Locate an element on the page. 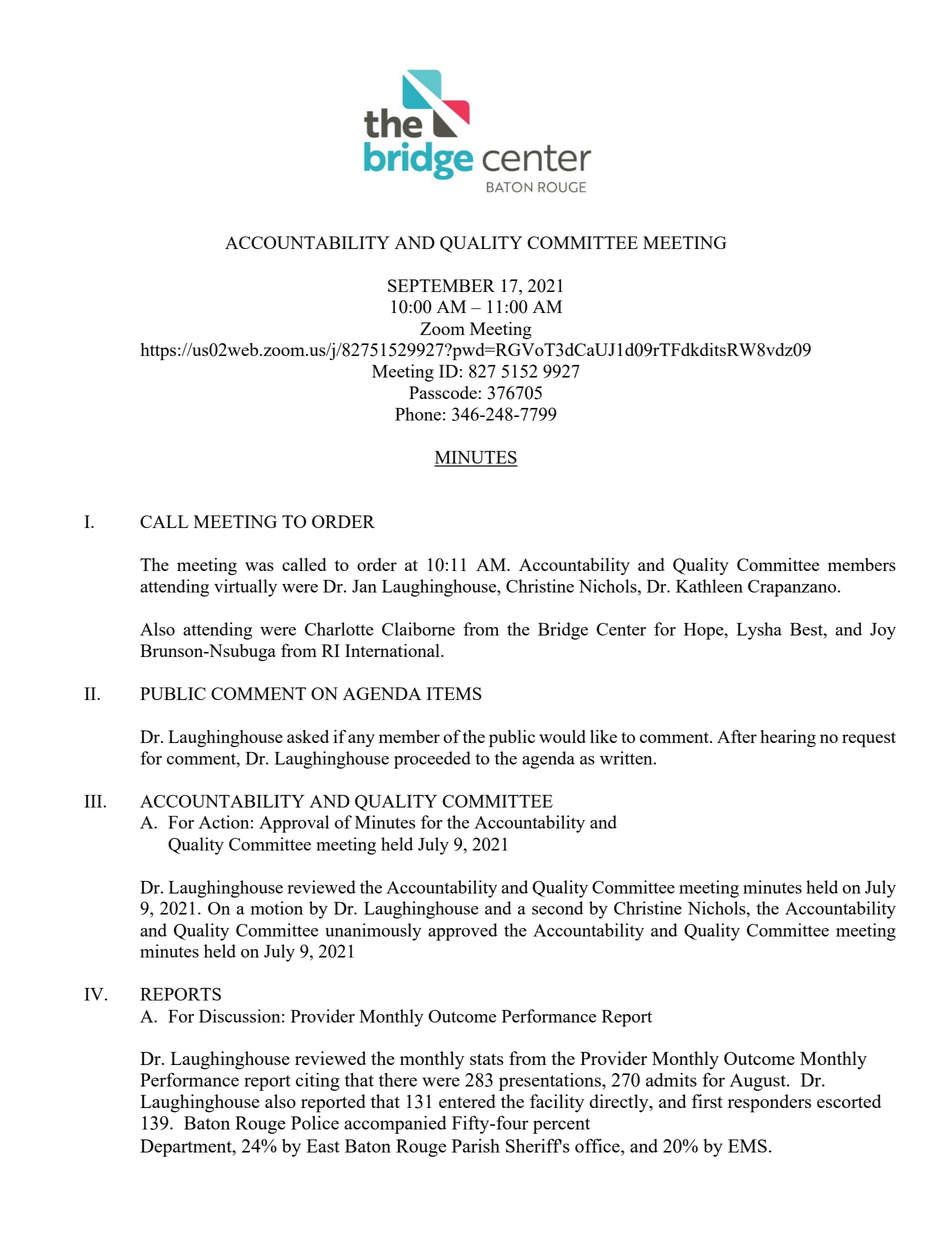  Police is located at coordinates (315, 1123).
